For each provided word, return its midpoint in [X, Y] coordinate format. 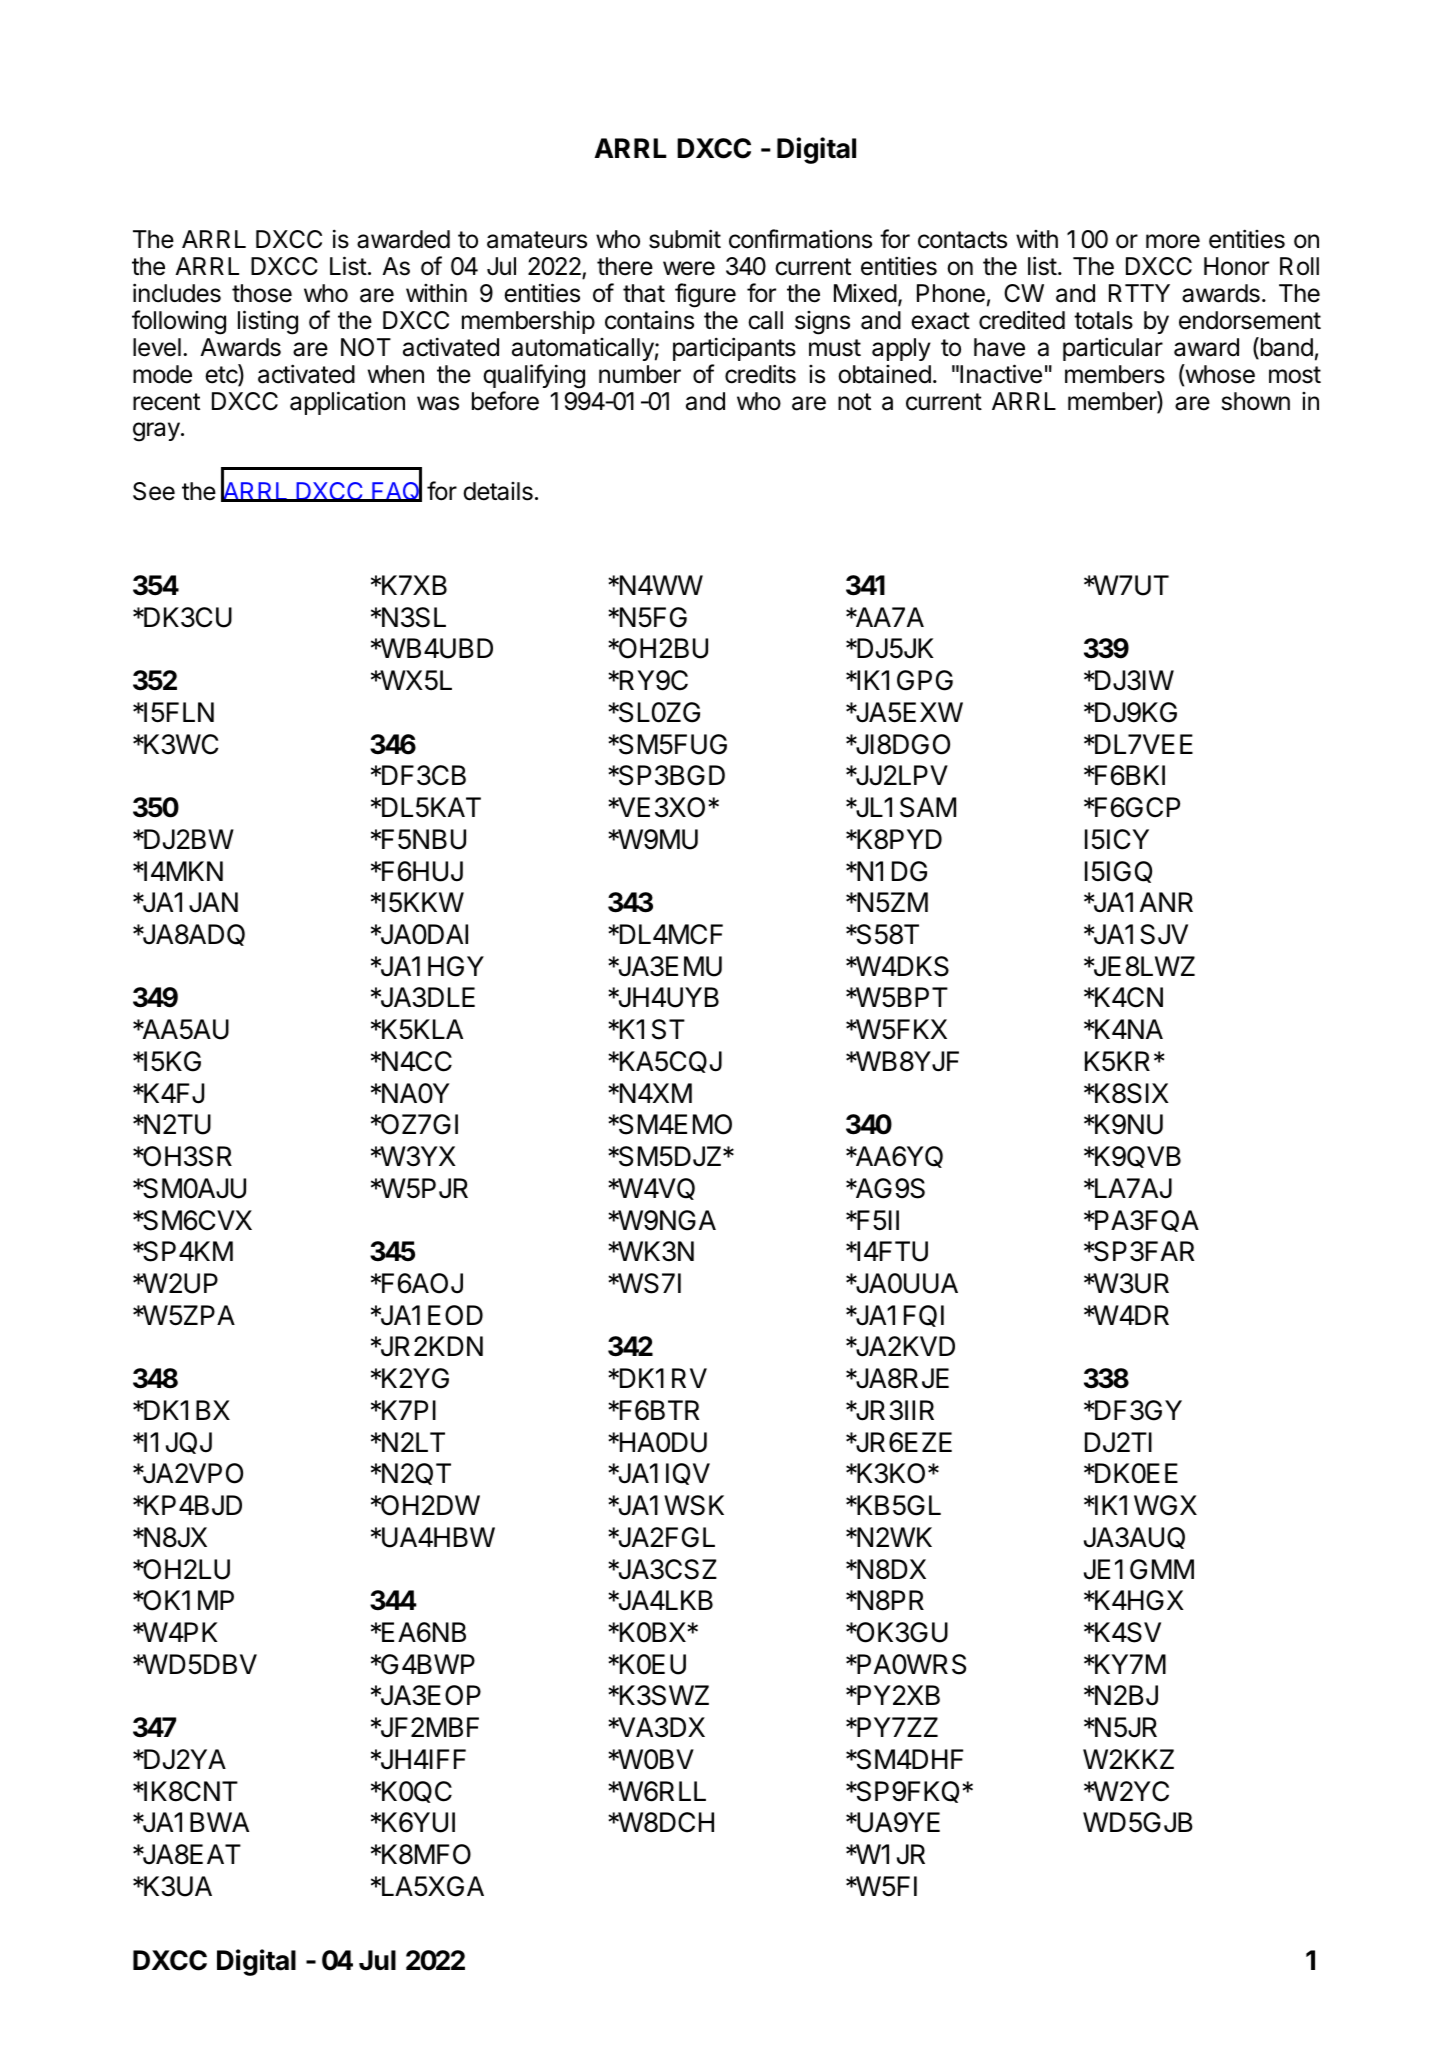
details [498, 491]
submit [685, 239]
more [1173, 241]
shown [1256, 401]
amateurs [537, 240]
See [154, 491]
